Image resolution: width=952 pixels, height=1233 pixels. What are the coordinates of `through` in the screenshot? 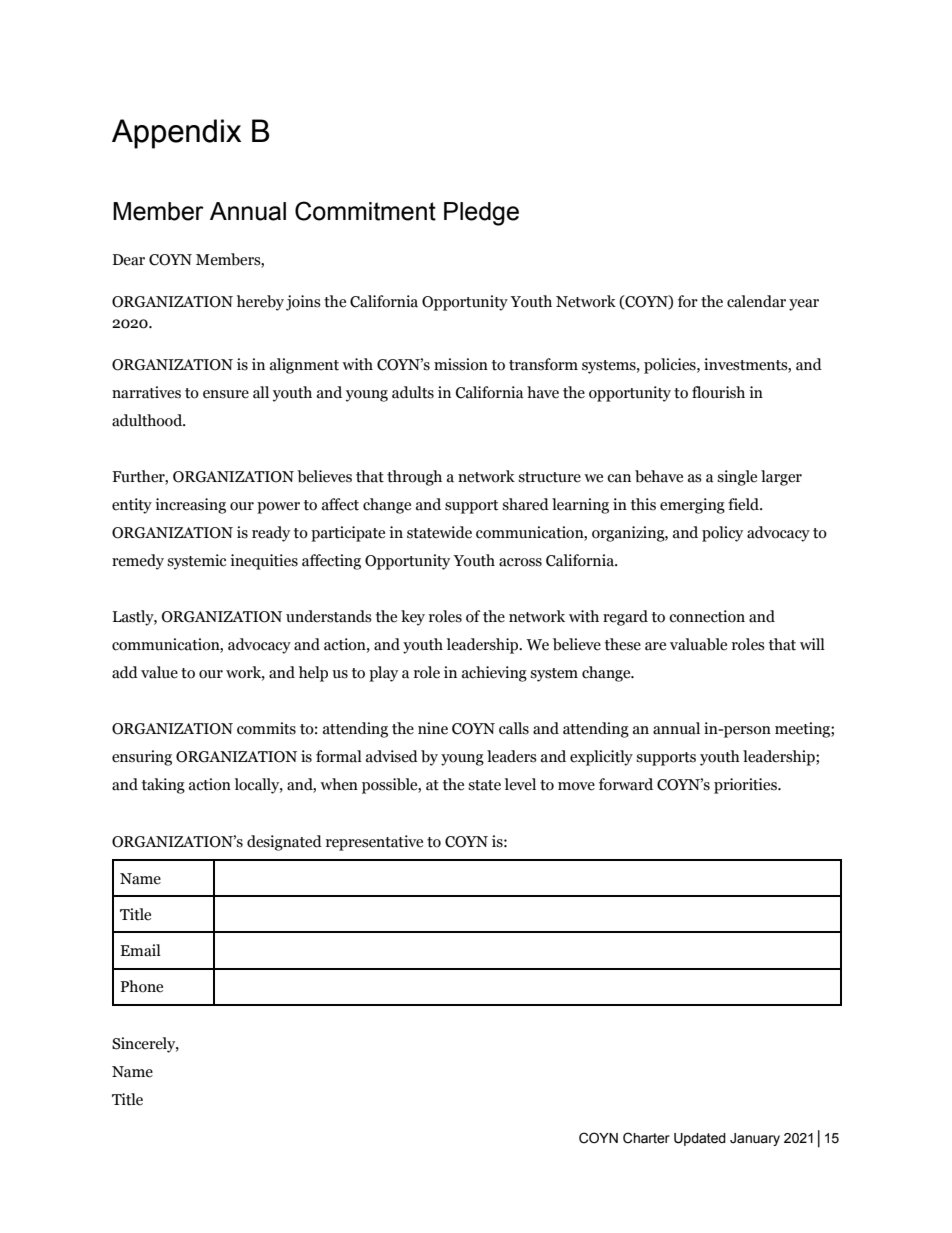 It's located at (414, 478).
